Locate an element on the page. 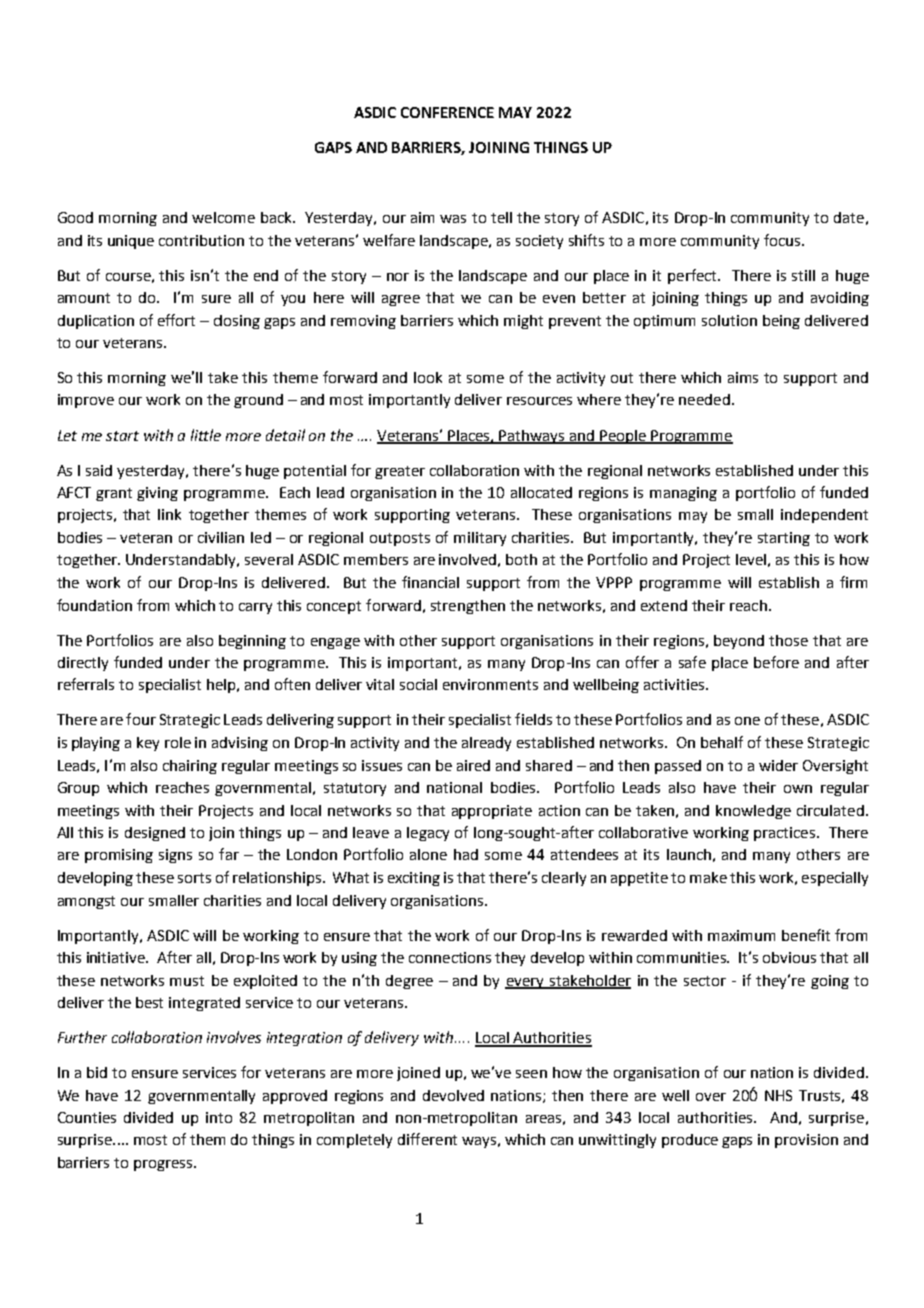 The width and height of the page is (924, 1308). sorts is located at coordinates (194, 878).
